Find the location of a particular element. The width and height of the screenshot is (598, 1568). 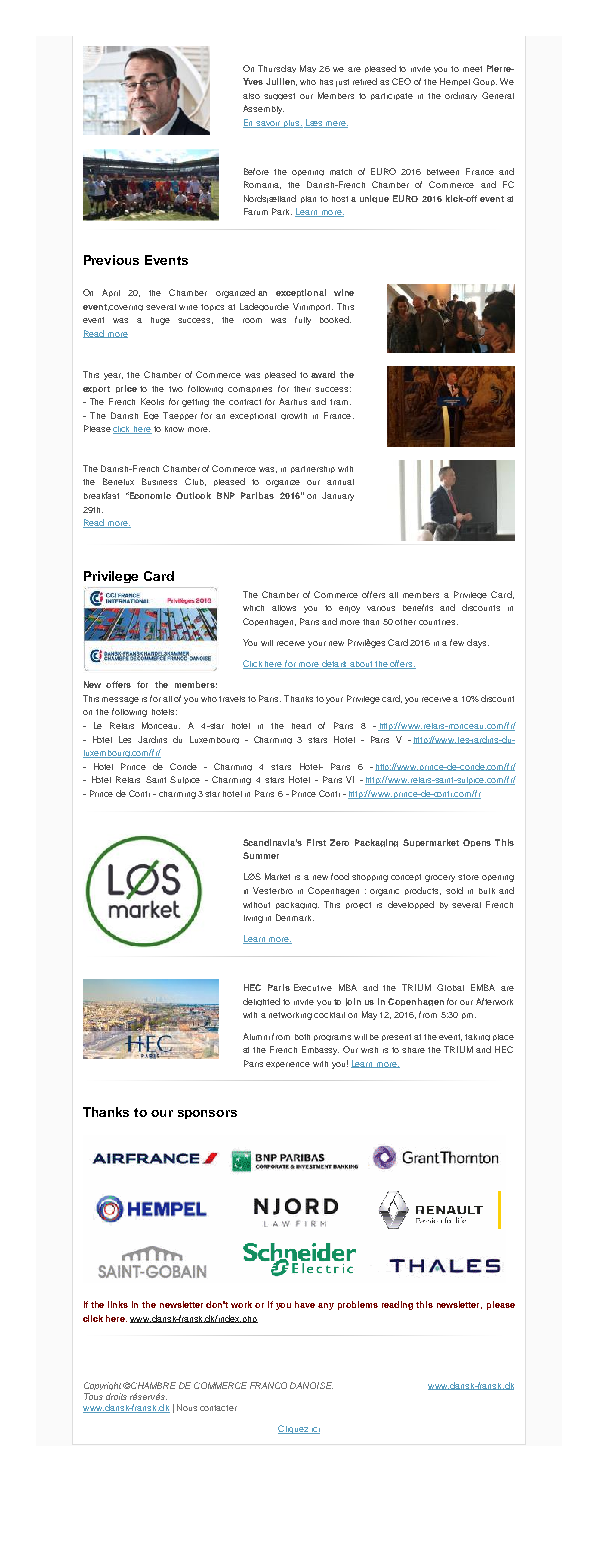

problems is located at coordinates (358, 1305).
